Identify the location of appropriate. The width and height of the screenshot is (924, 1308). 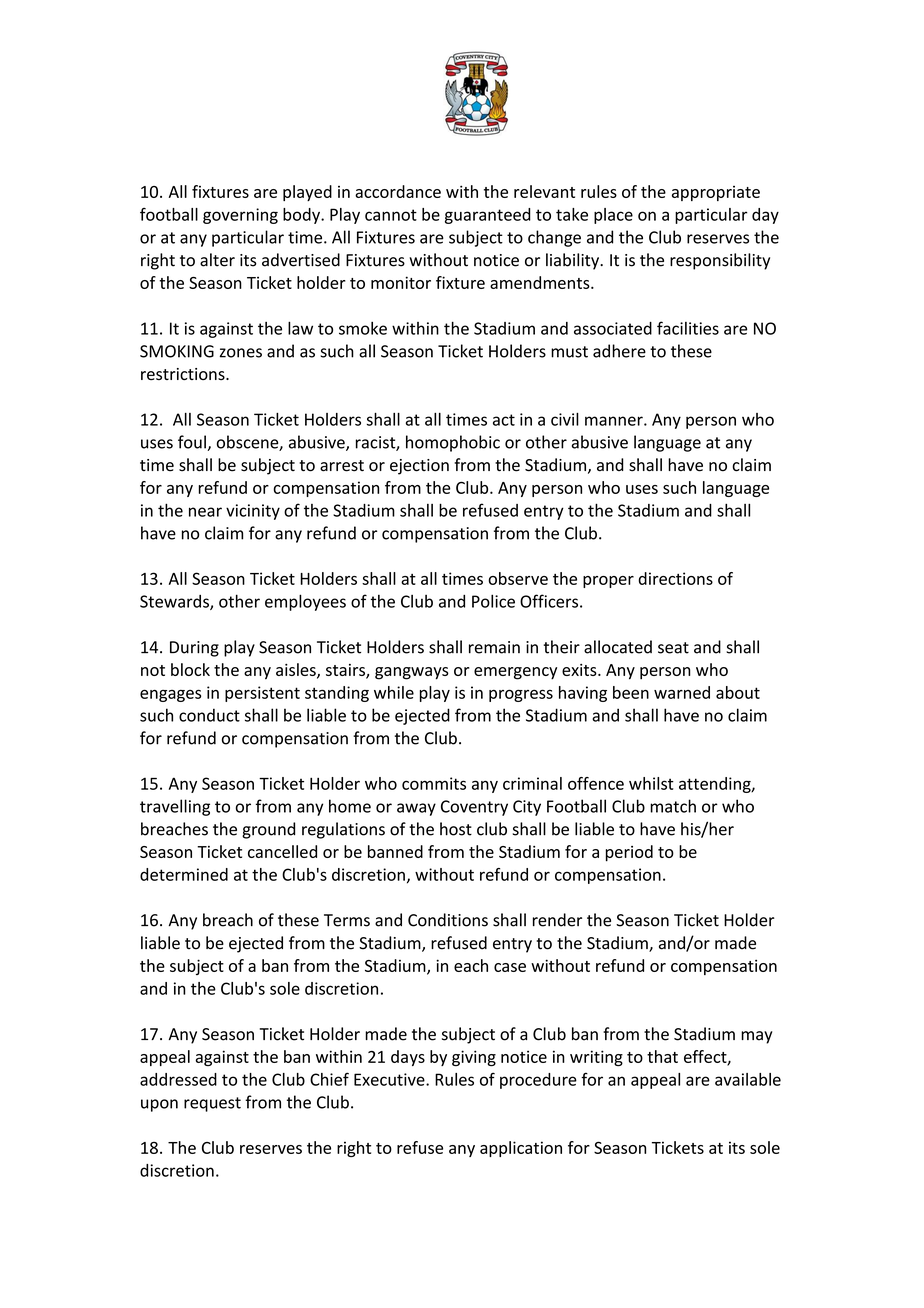
(716, 193).
